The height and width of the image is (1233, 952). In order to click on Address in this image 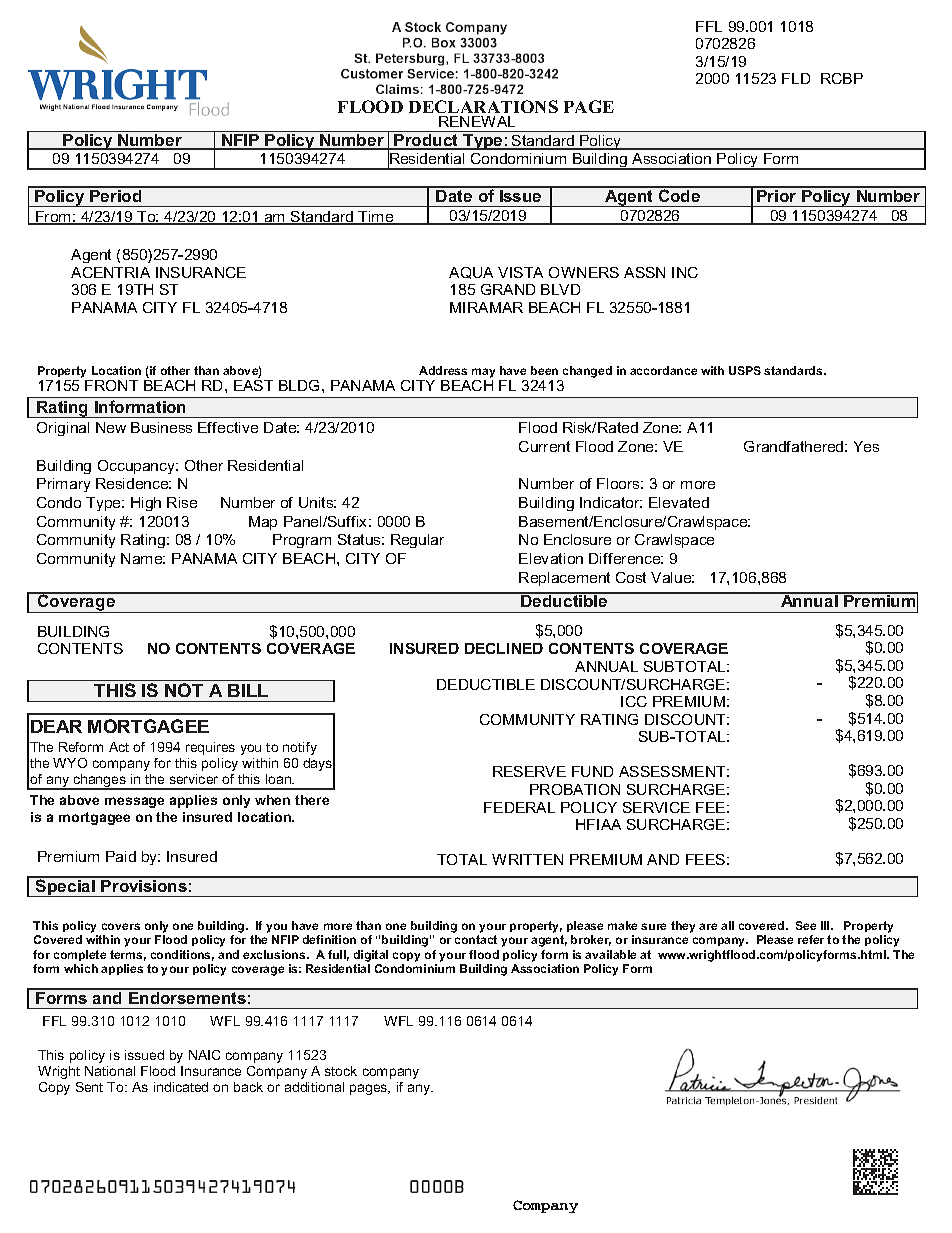, I will do `click(443, 370)`.
